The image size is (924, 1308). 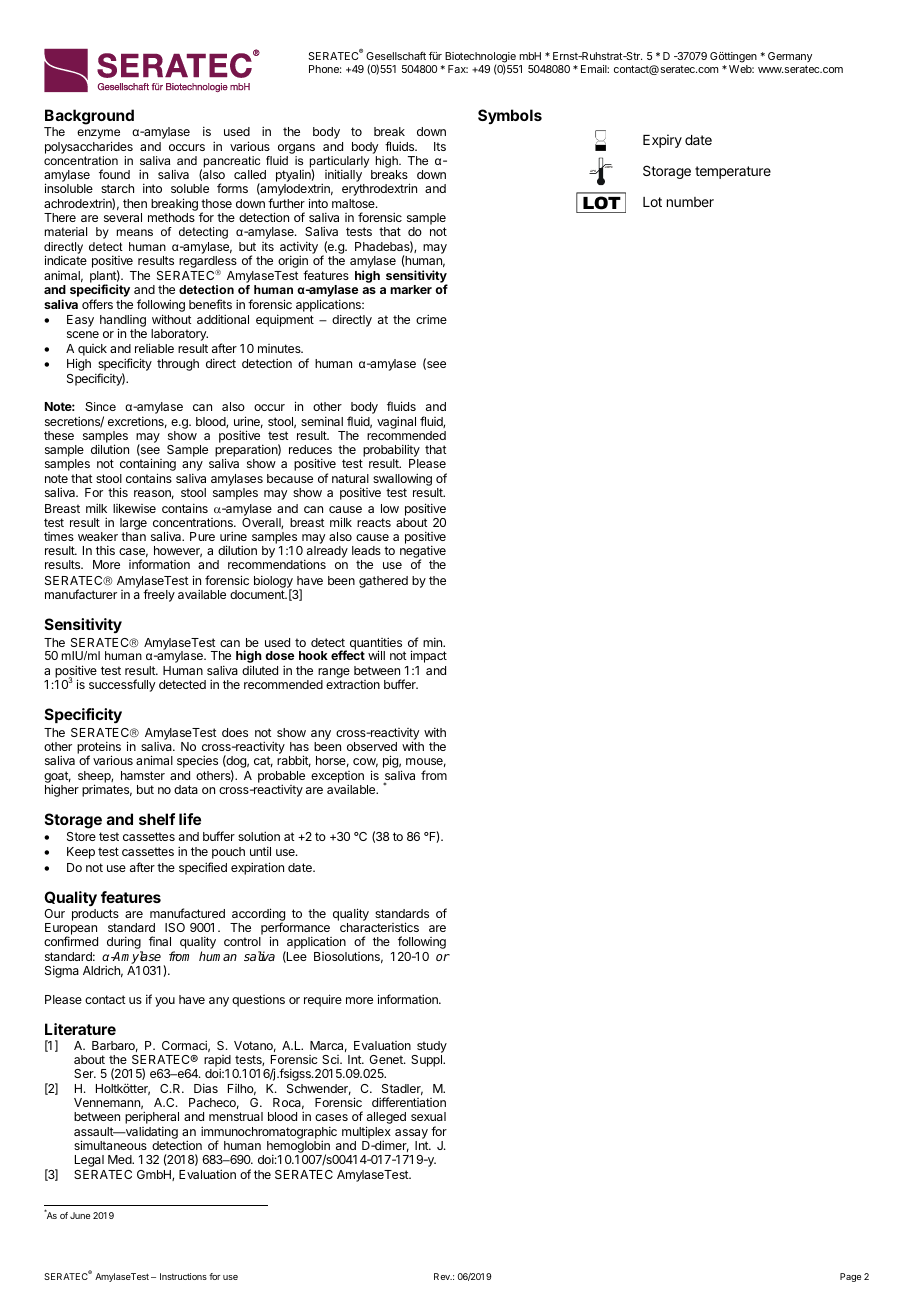 What do you see at coordinates (122, 685) in the screenshot?
I see `successfully` at bounding box center [122, 685].
